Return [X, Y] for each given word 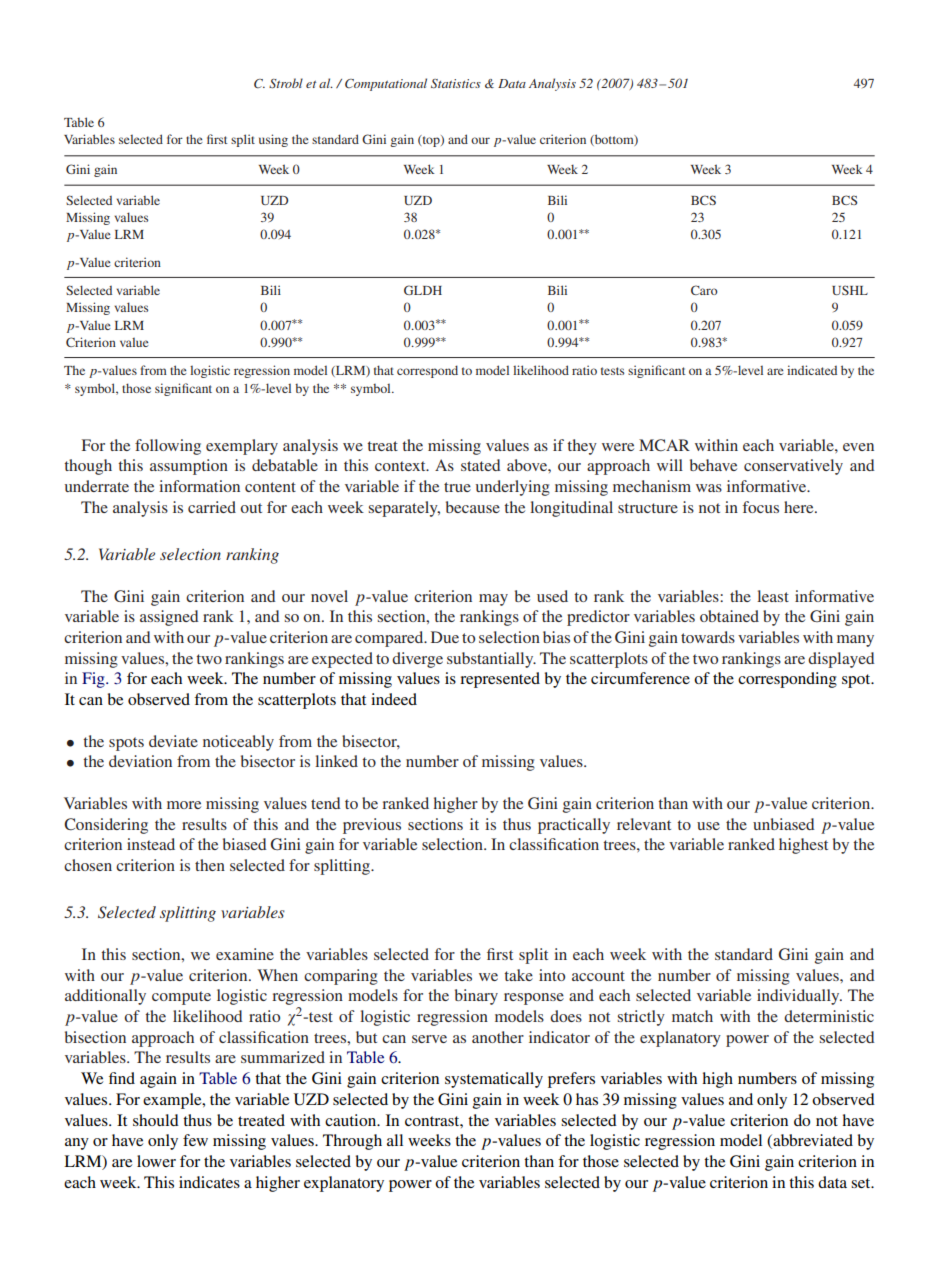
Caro [704, 290]
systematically [494, 1080]
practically [574, 826]
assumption [189, 467]
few [195, 1140]
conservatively [793, 467]
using [273, 140]
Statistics [456, 83]
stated [481, 465]
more [184, 805]
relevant [644, 824]
